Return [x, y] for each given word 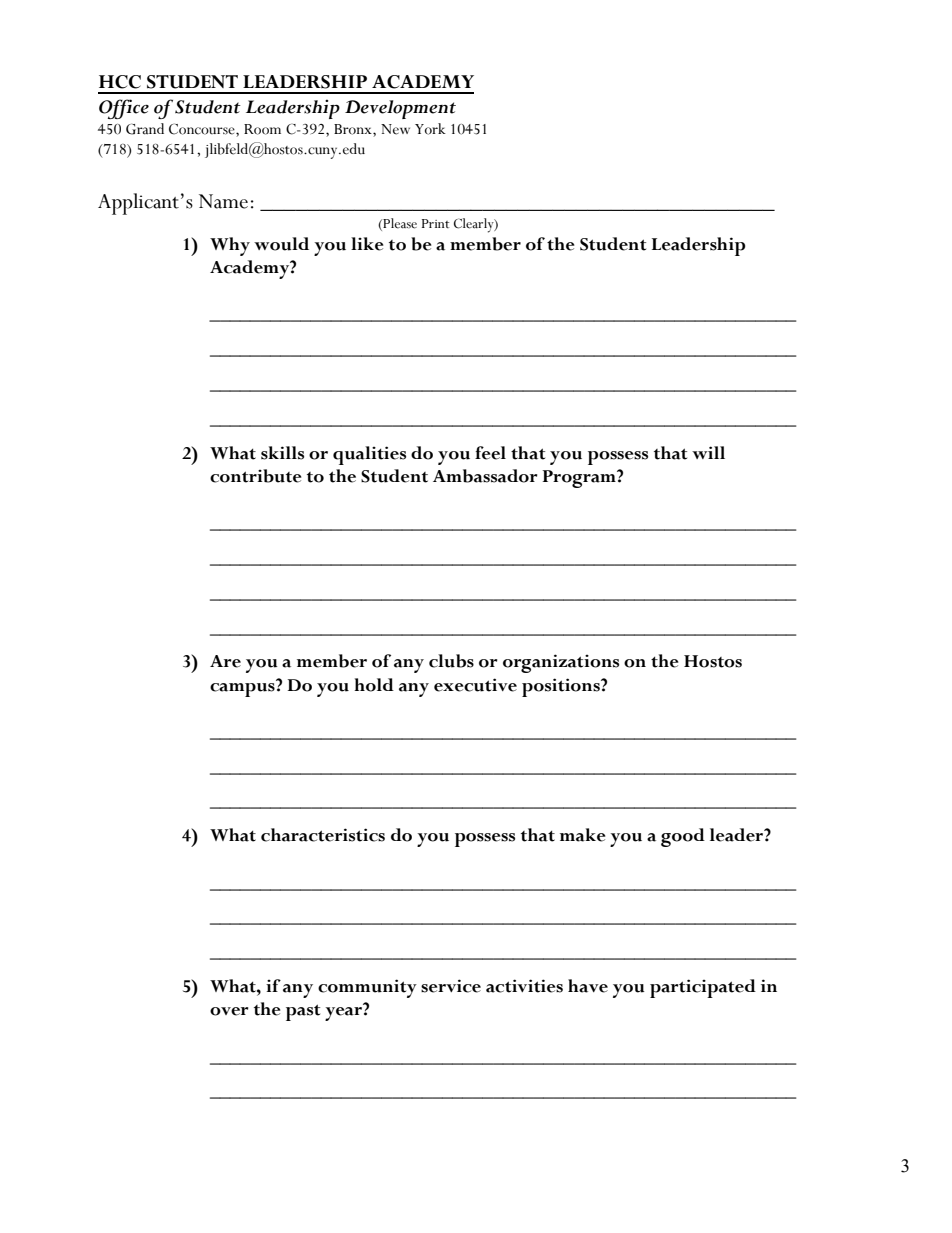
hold [374, 685]
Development [400, 109]
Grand [145, 129]
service [451, 986]
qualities [369, 455]
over [229, 1011]
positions [562, 687]
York [430, 129]
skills [282, 453]
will [708, 452]
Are [225, 661]
